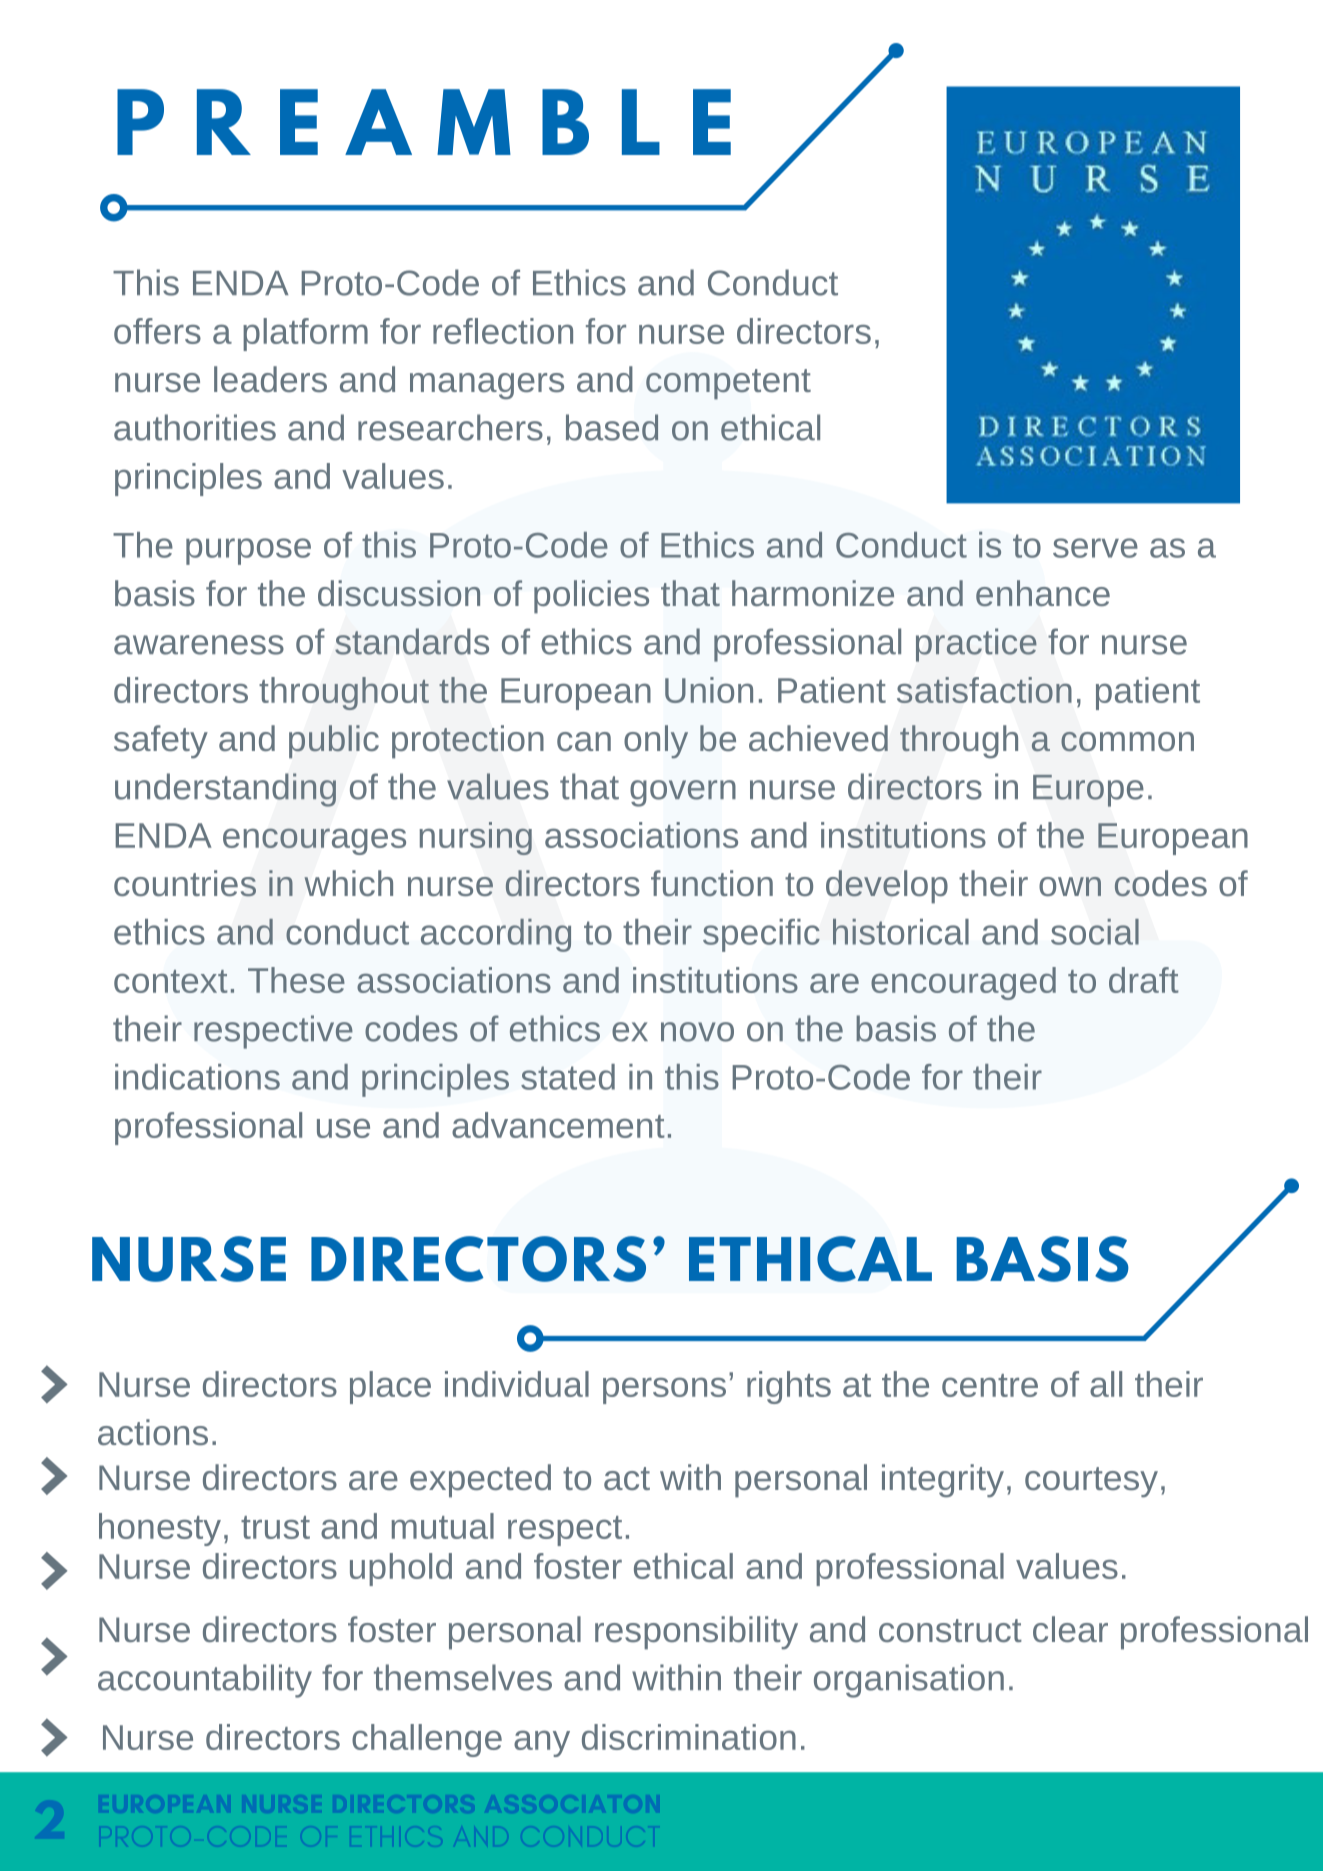  What do you see at coordinates (343, 1128) in the document?
I see `use` at bounding box center [343, 1128].
